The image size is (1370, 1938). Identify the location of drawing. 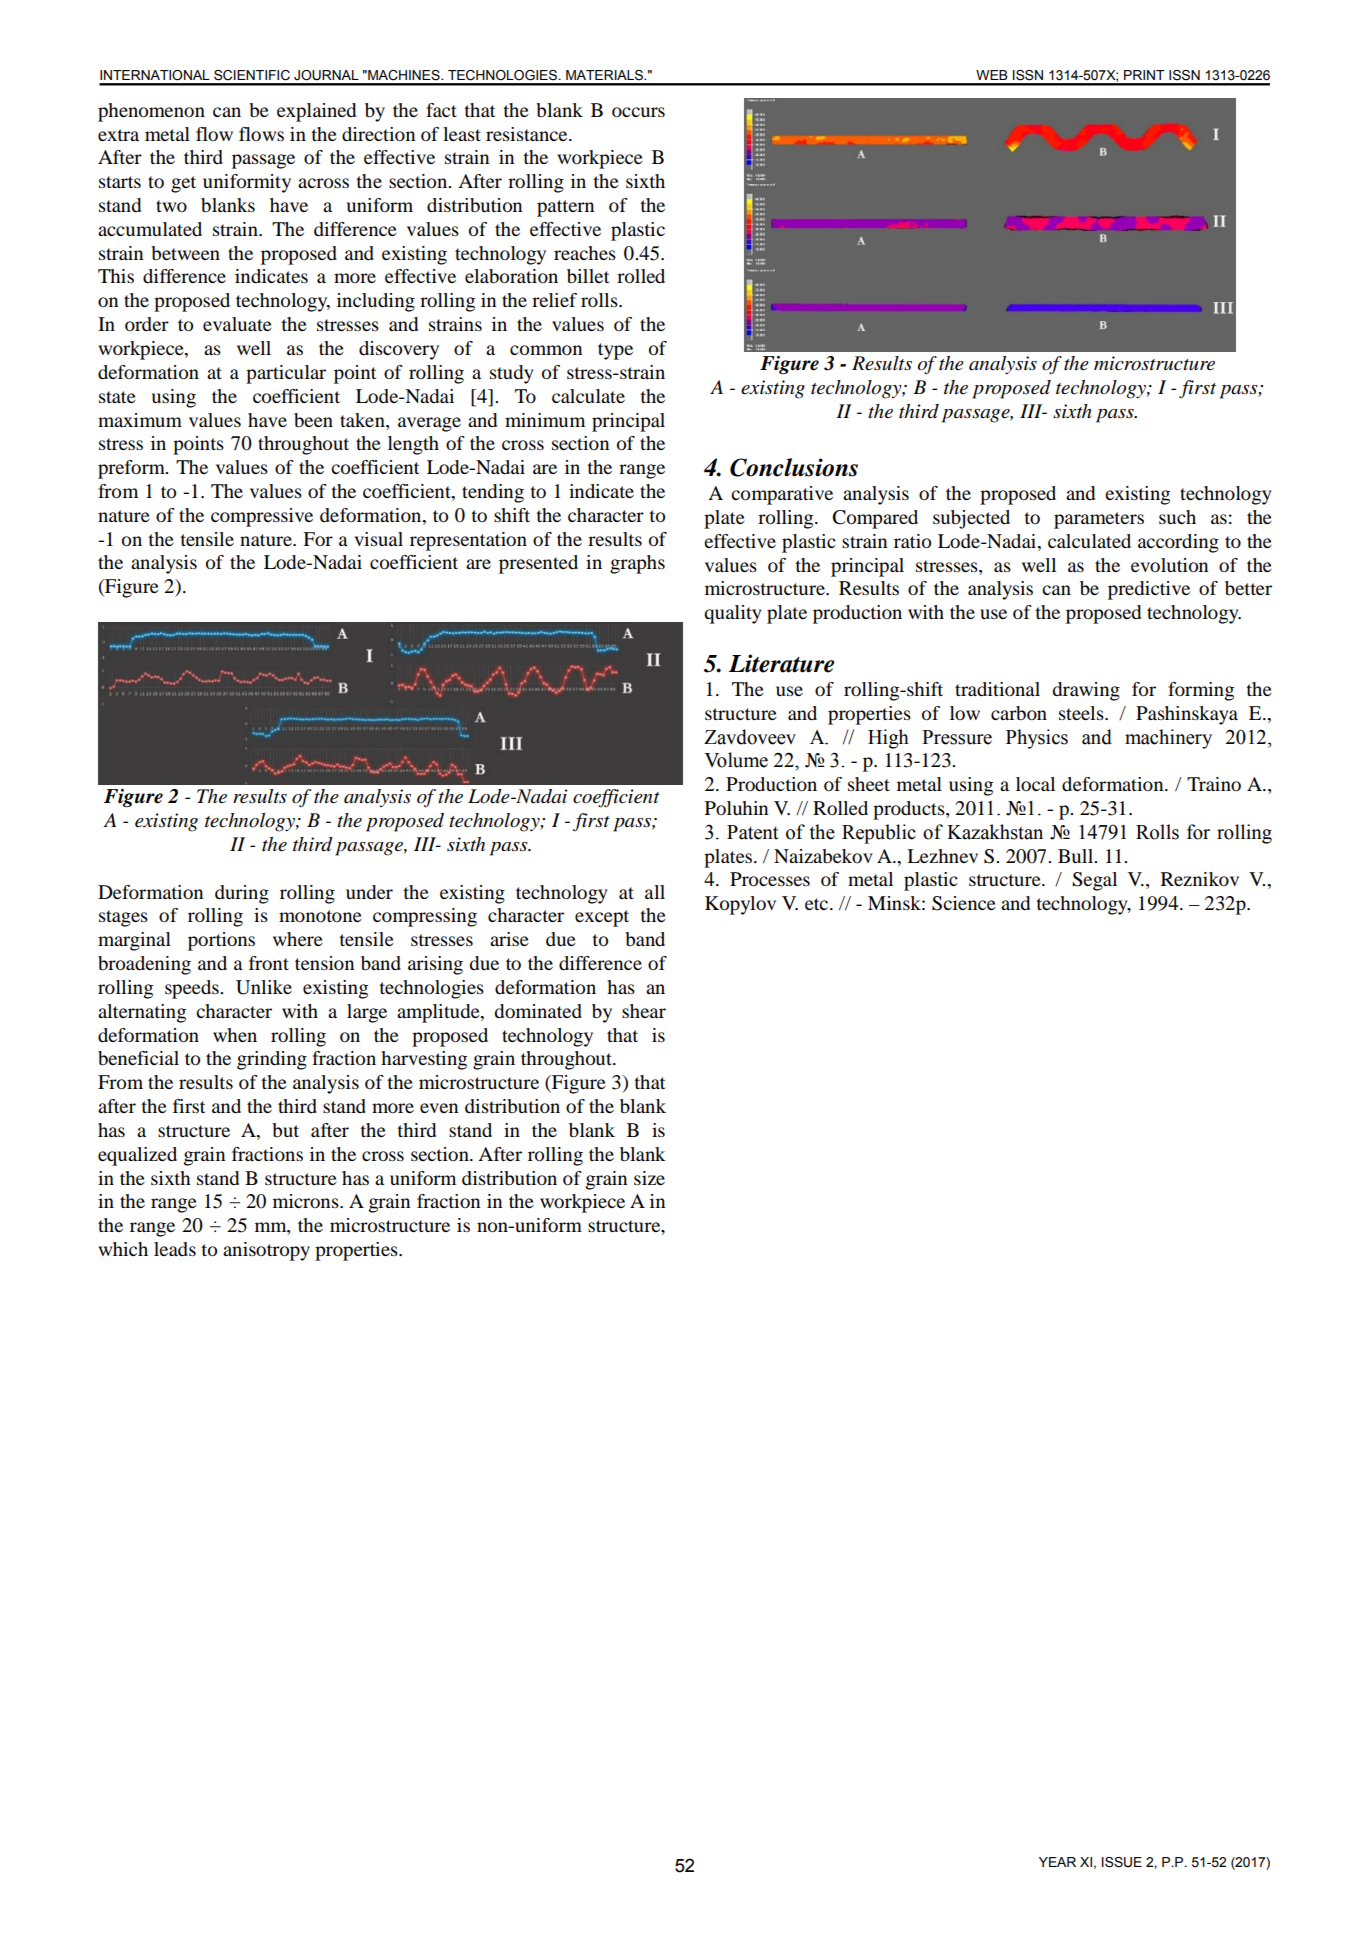
(1086, 691).
